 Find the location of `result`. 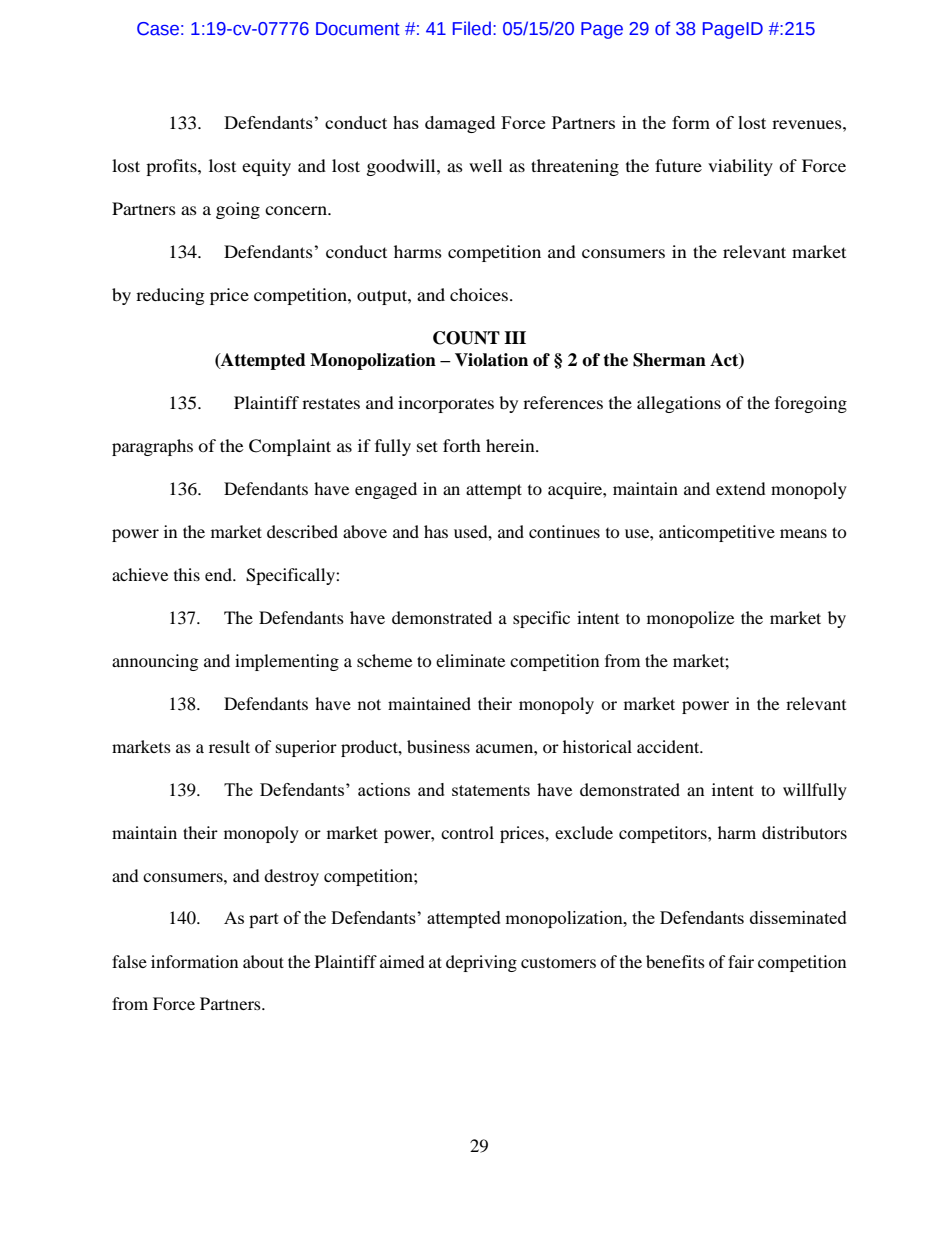

result is located at coordinates (229, 746).
